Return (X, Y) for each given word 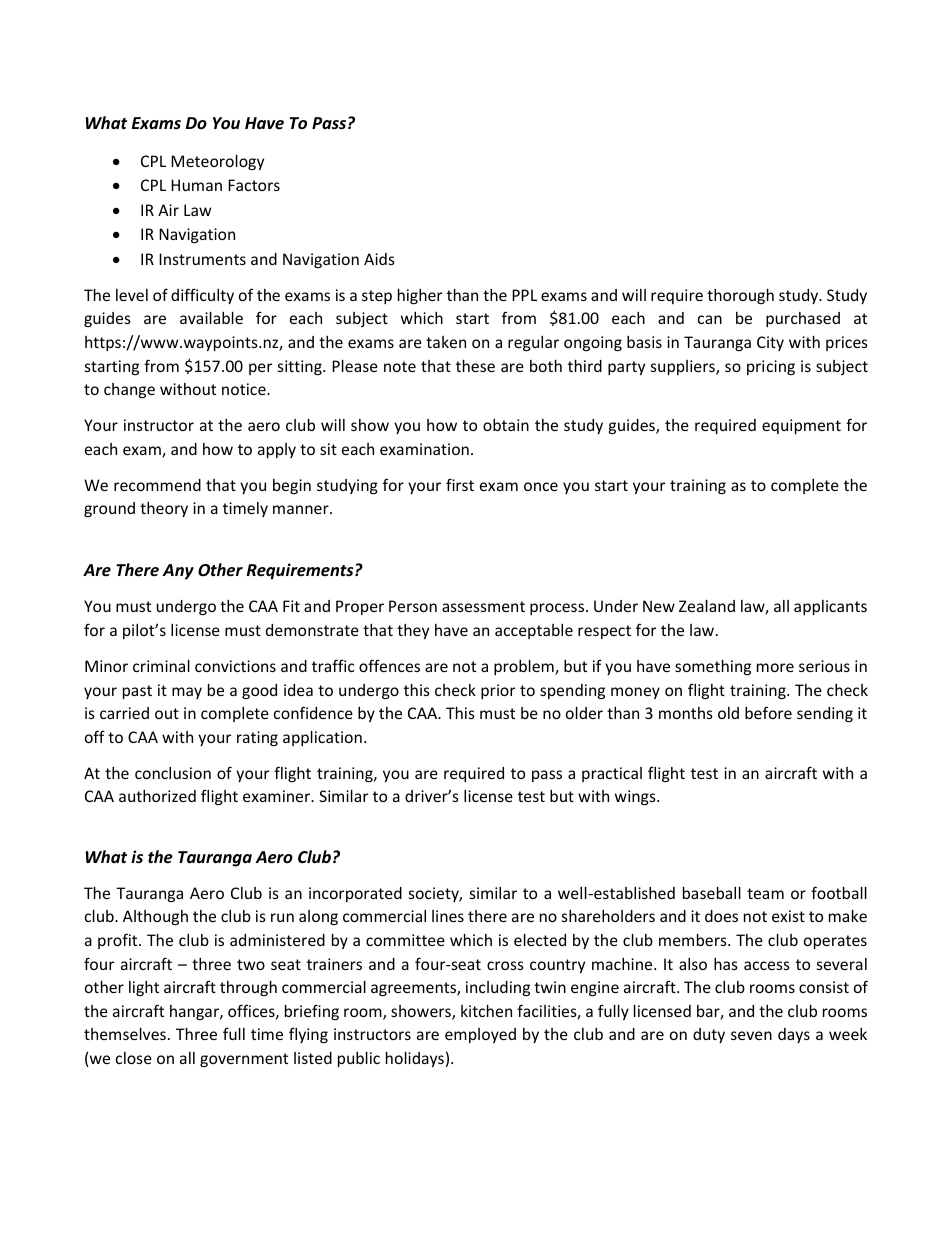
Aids (379, 259)
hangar (195, 1012)
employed (480, 1035)
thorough (740, 296)
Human (196, 185)
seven (751, 1035)
